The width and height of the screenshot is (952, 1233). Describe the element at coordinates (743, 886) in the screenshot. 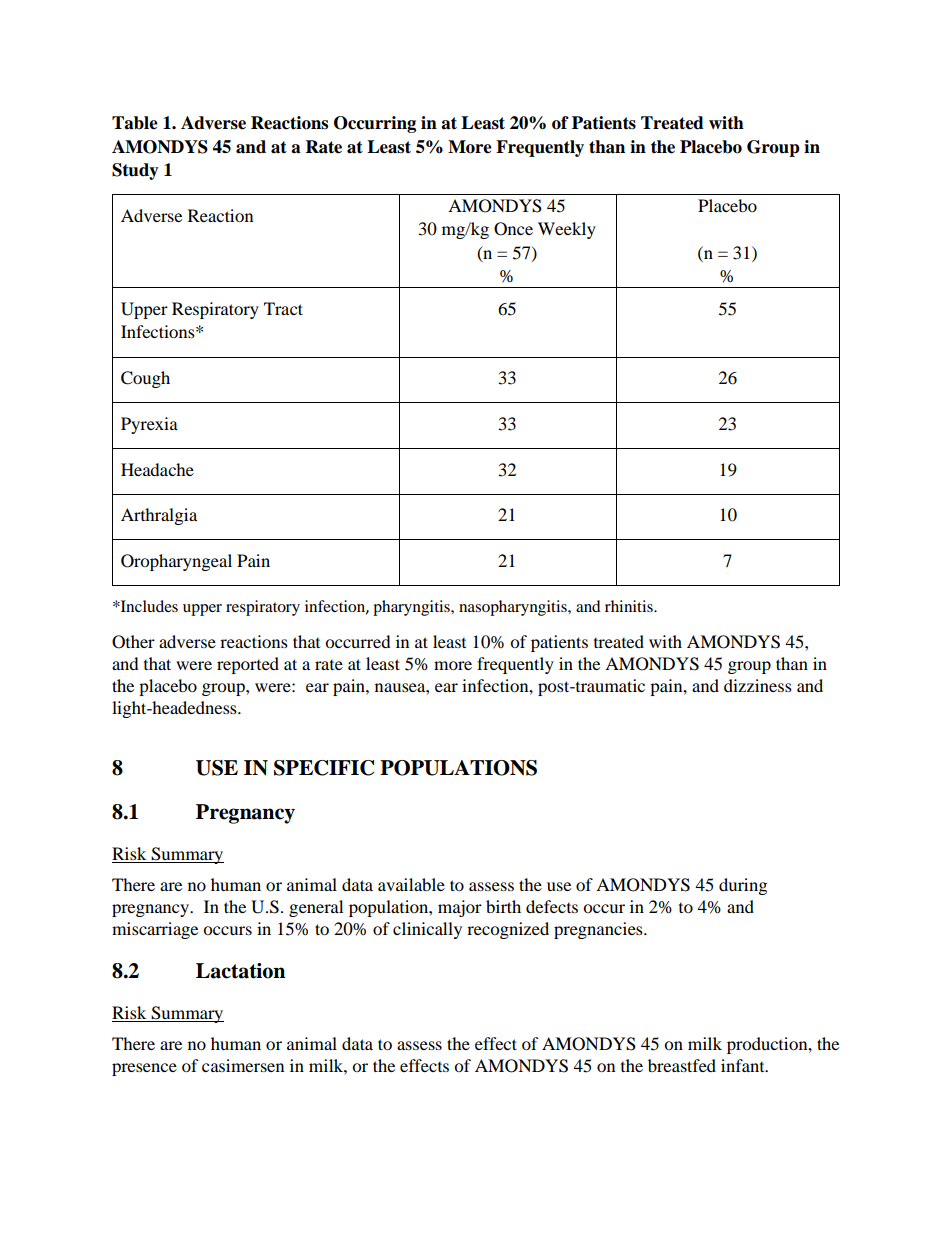

I see `during` at that location.
